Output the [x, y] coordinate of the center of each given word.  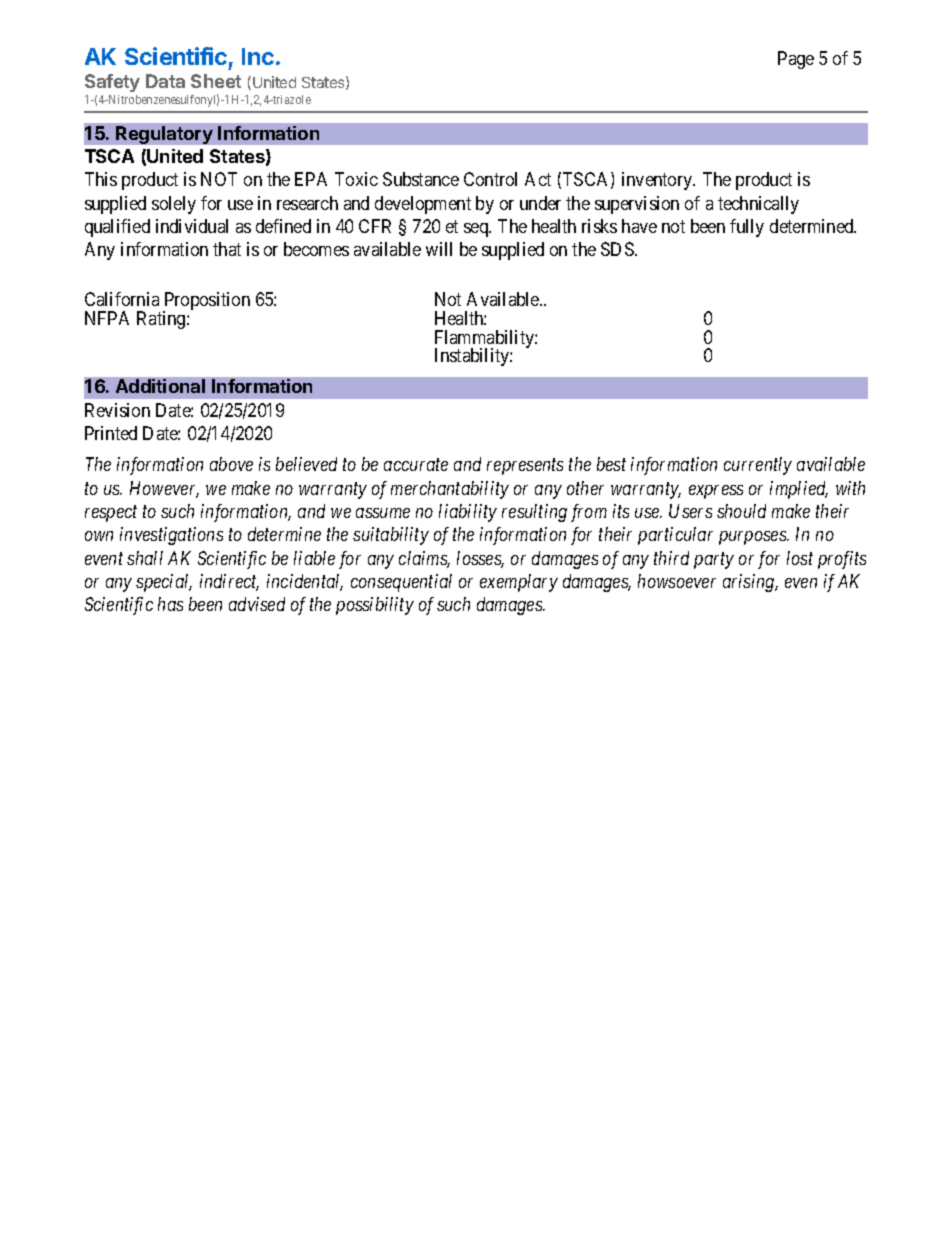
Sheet [216, 81]
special [164, 583]
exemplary [519, 583]
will [439, 249]
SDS [618, 249]
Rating [162, 320]
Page [796, 60]
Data [165, 81]
